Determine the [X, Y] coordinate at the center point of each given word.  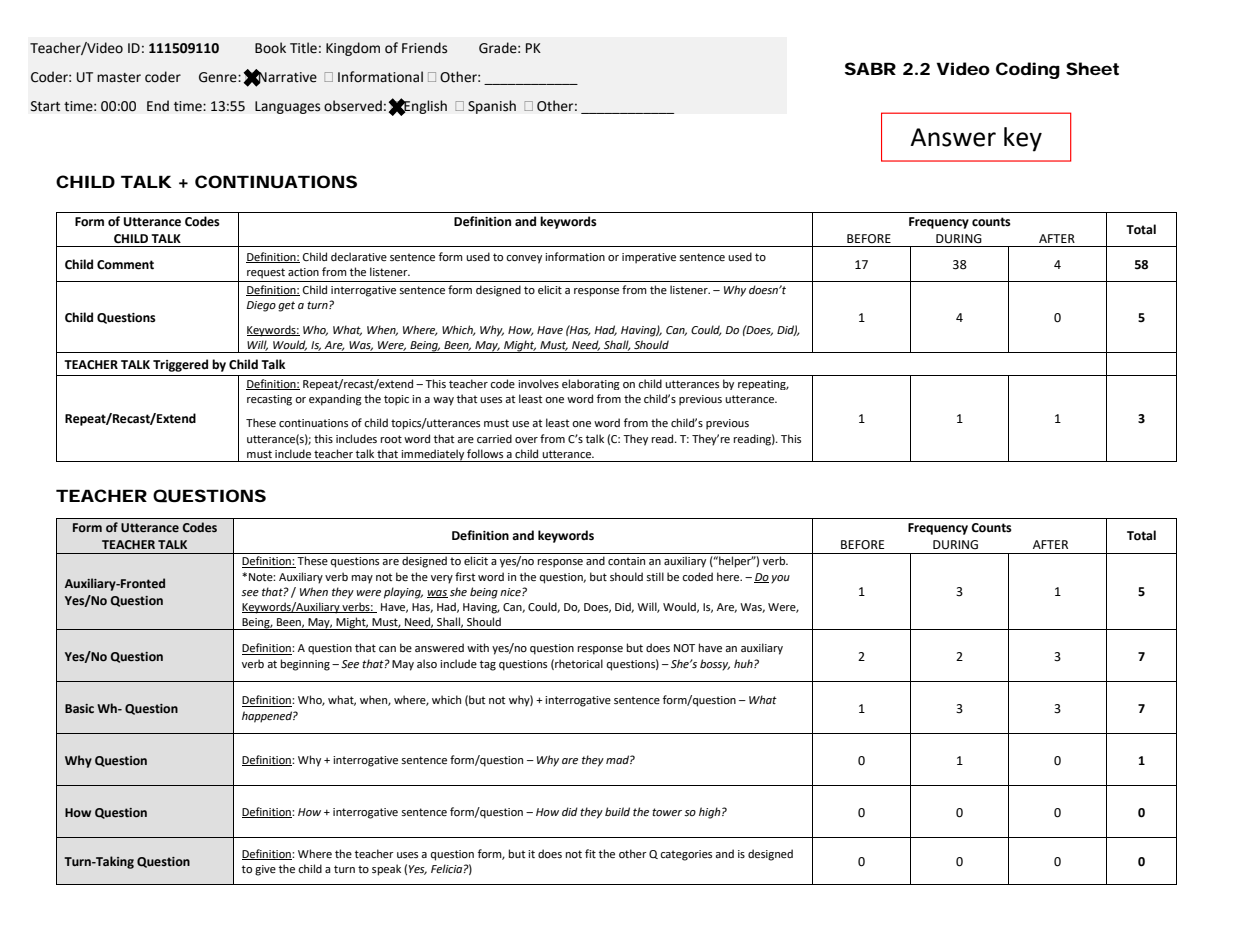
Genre [219, 77]
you [780, 579]
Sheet [1092, 68]
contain [626, 561]
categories [686, 855]
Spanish [492, 107]
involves [538, 383]
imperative [649, 258]
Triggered [180, 365]
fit [590, 853]
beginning [305, 665]
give [265, 870]
